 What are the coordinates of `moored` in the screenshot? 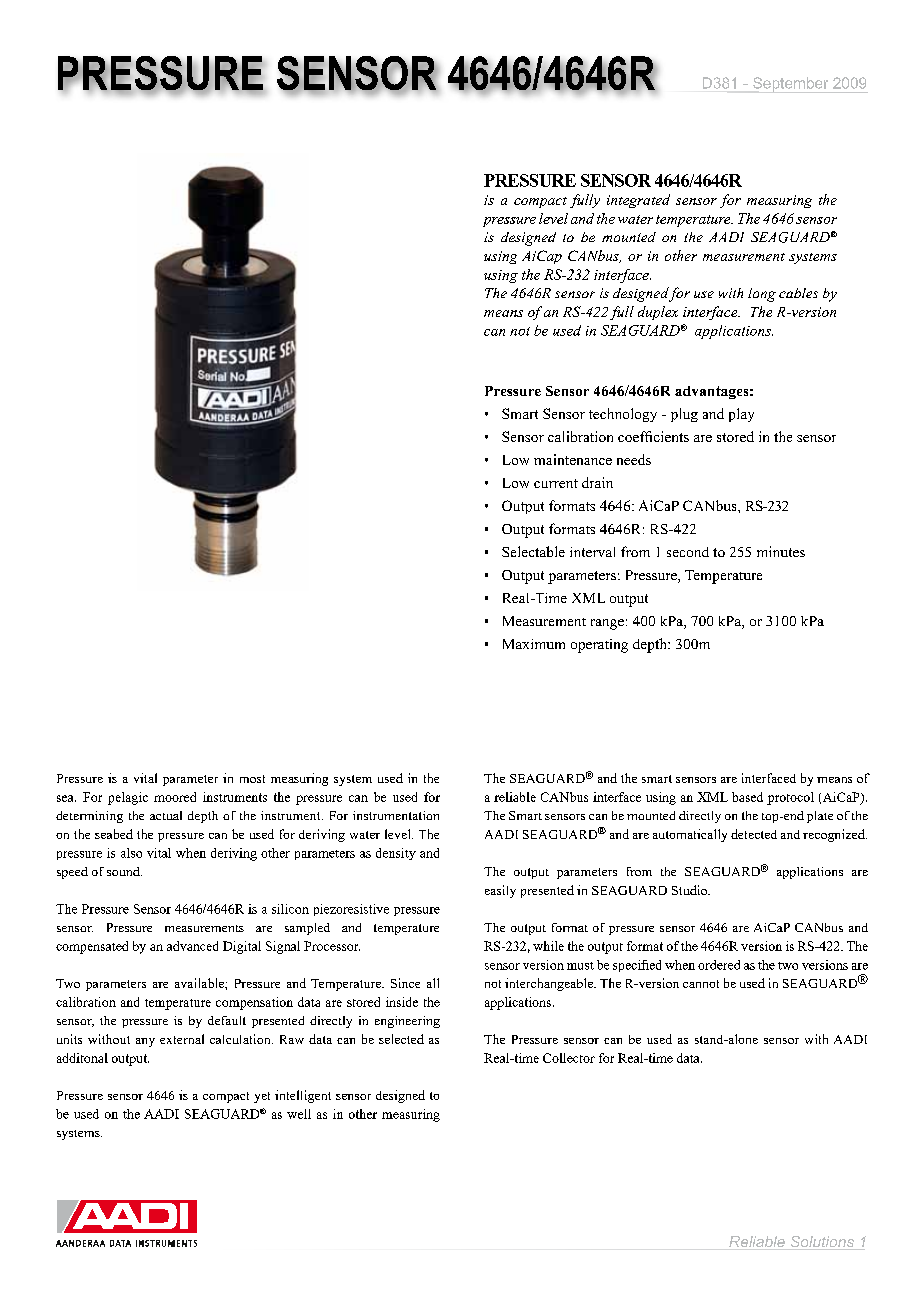 It's located at (175, 797).
